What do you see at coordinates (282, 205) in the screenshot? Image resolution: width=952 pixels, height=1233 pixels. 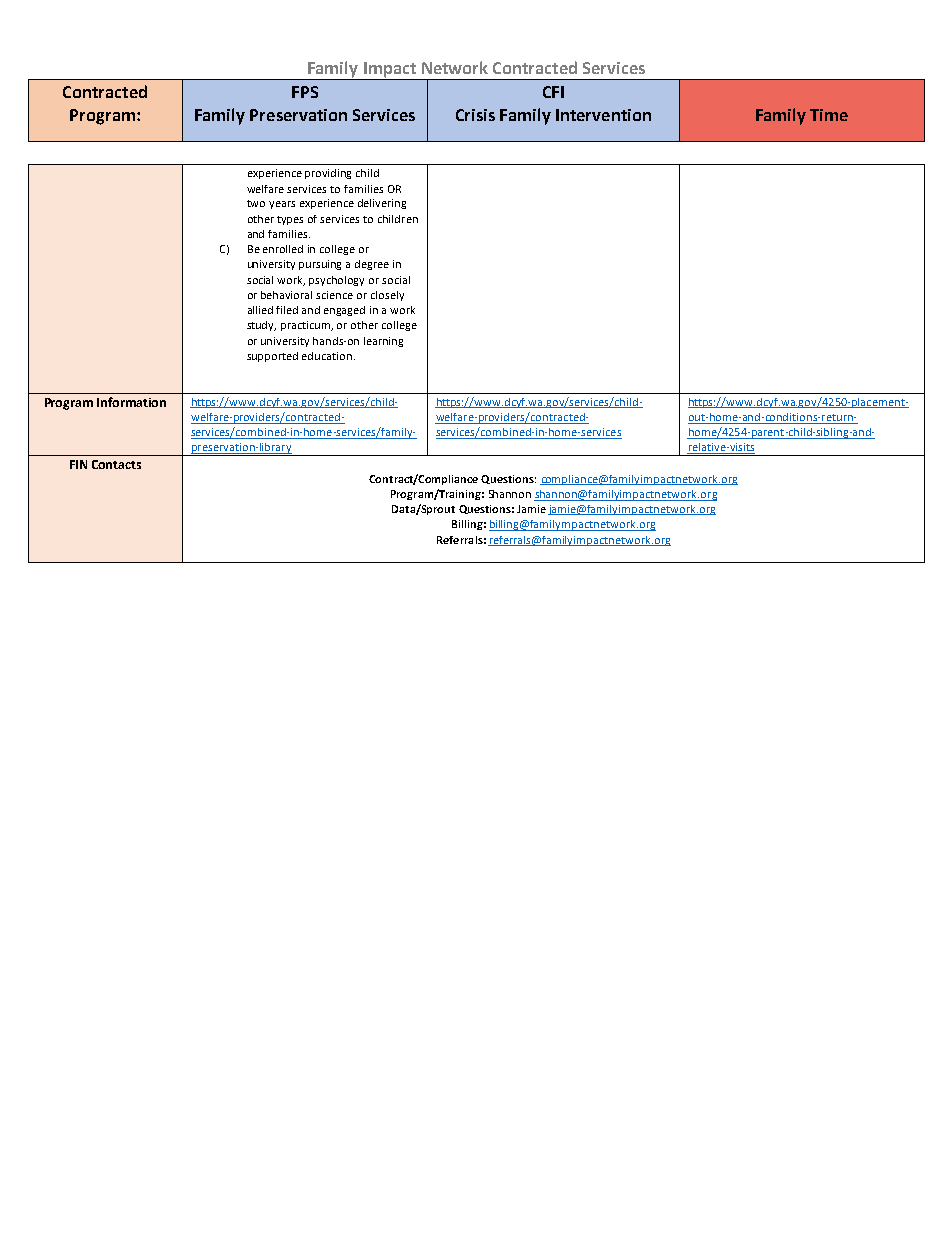 I see `years` at bounding box center [282, 205].
